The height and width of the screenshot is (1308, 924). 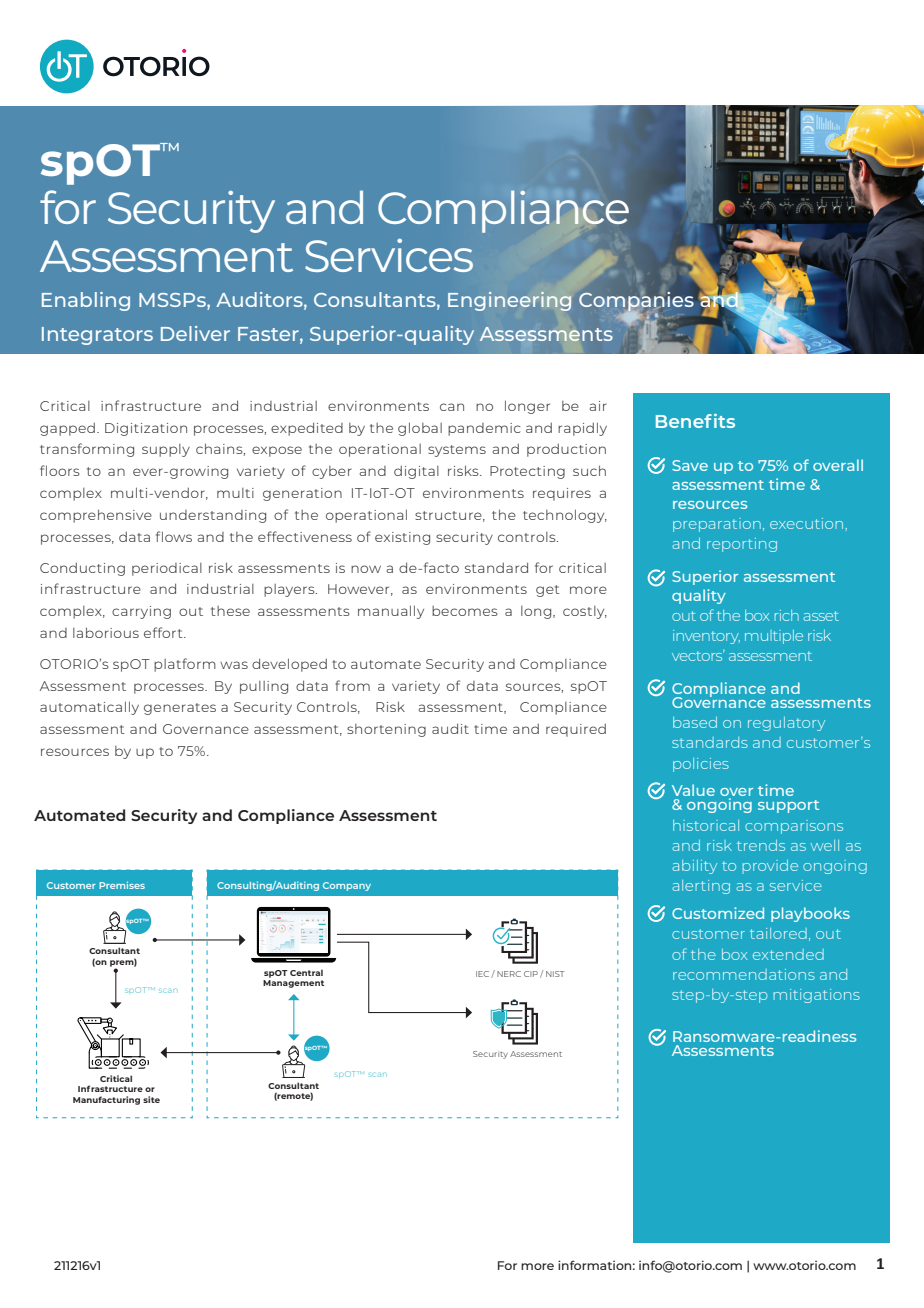 I want to click on site, so click(x=151, y=1099).
